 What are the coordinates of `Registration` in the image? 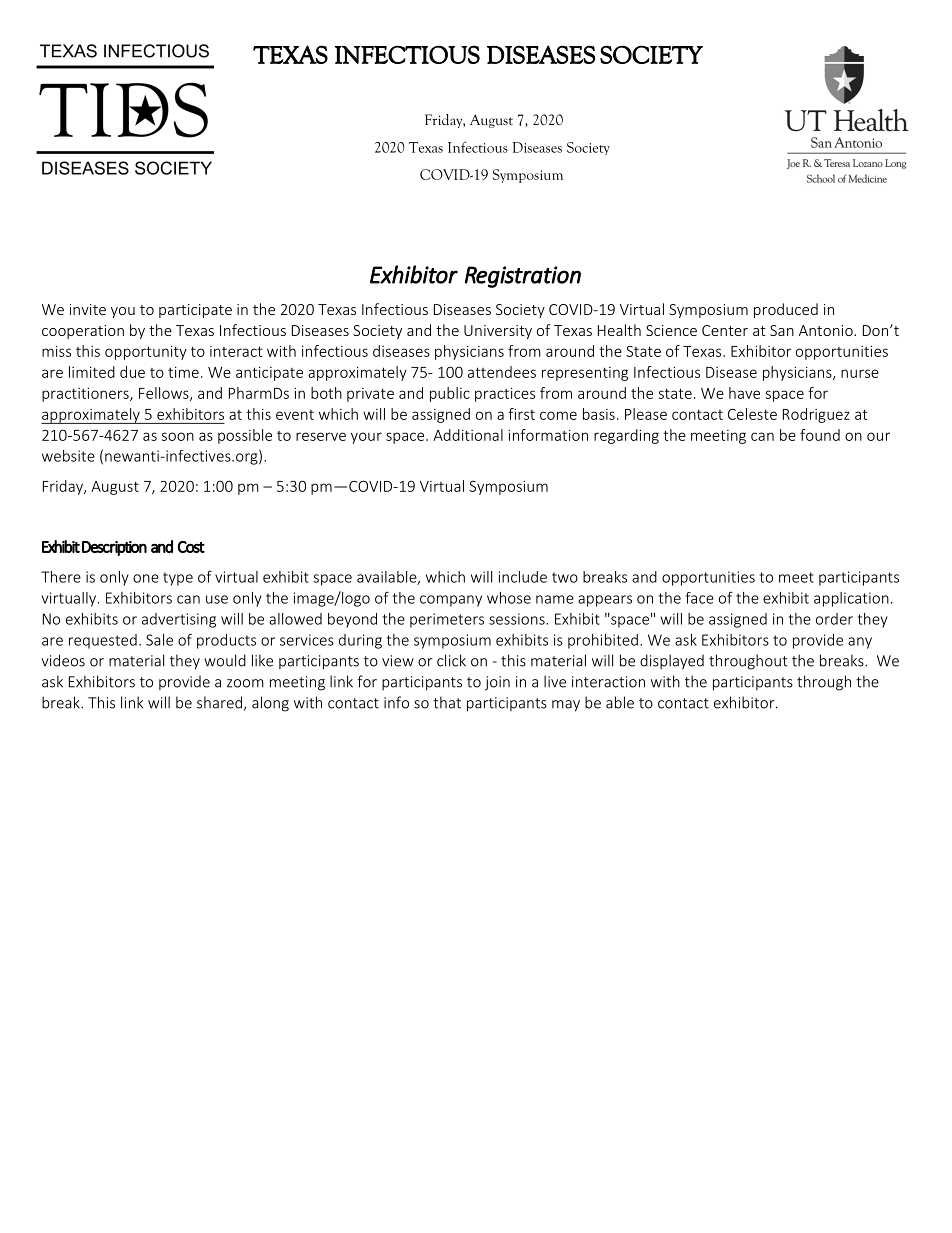 It's located at (522, 277).
